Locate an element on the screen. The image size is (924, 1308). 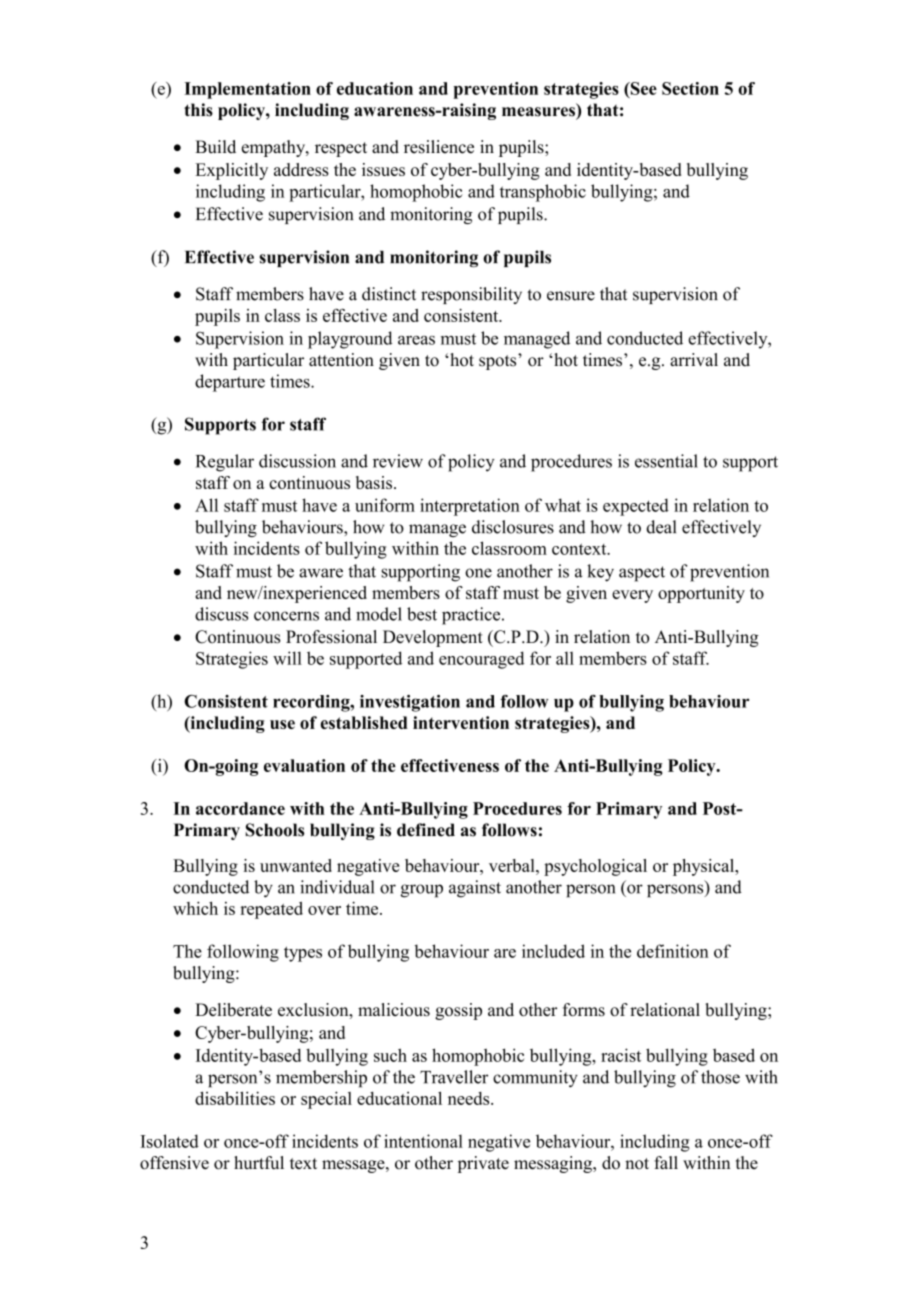
arrival is located at coordinates (694, 359).
